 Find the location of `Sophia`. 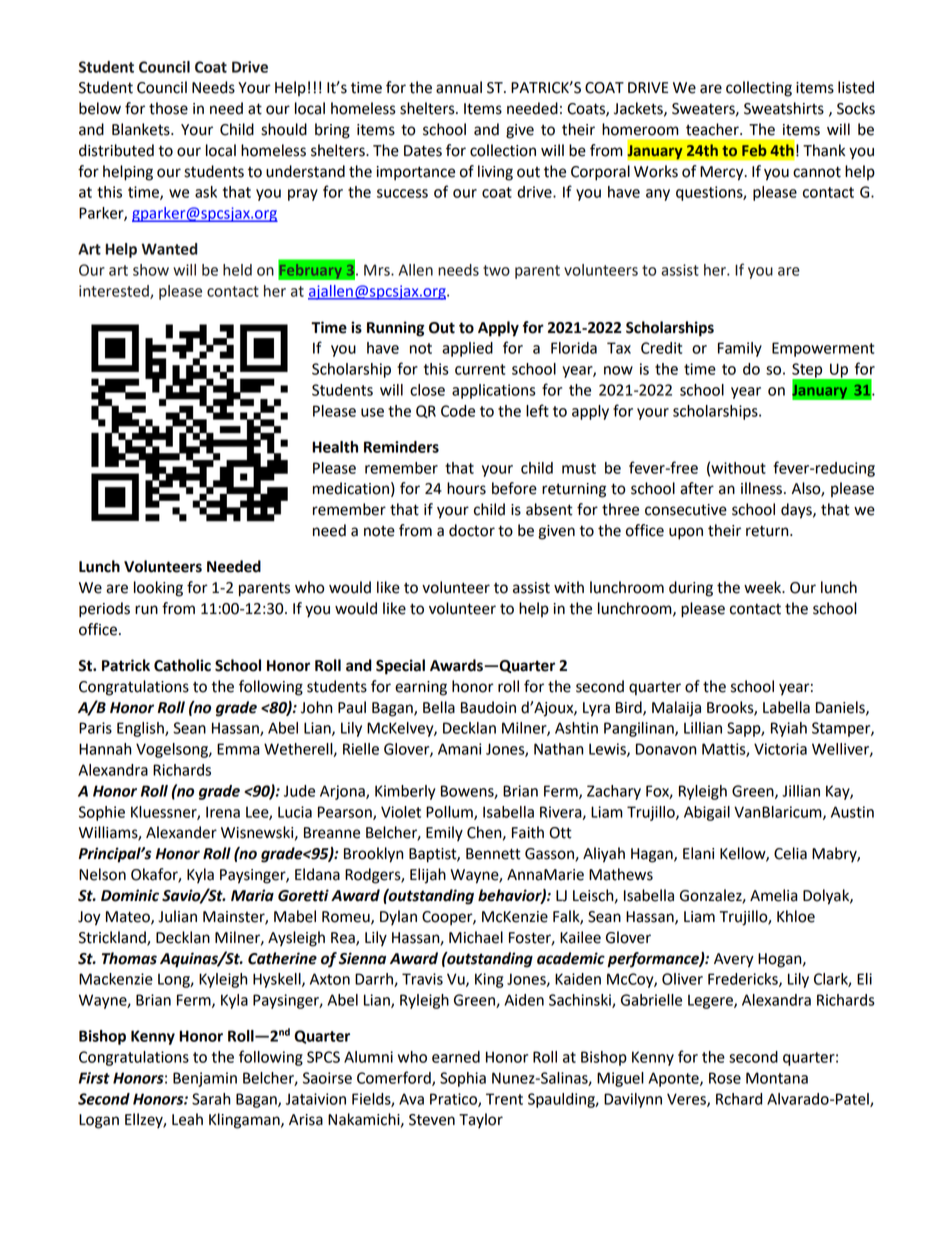

Sophia is located at coordinates (463, 1079).
